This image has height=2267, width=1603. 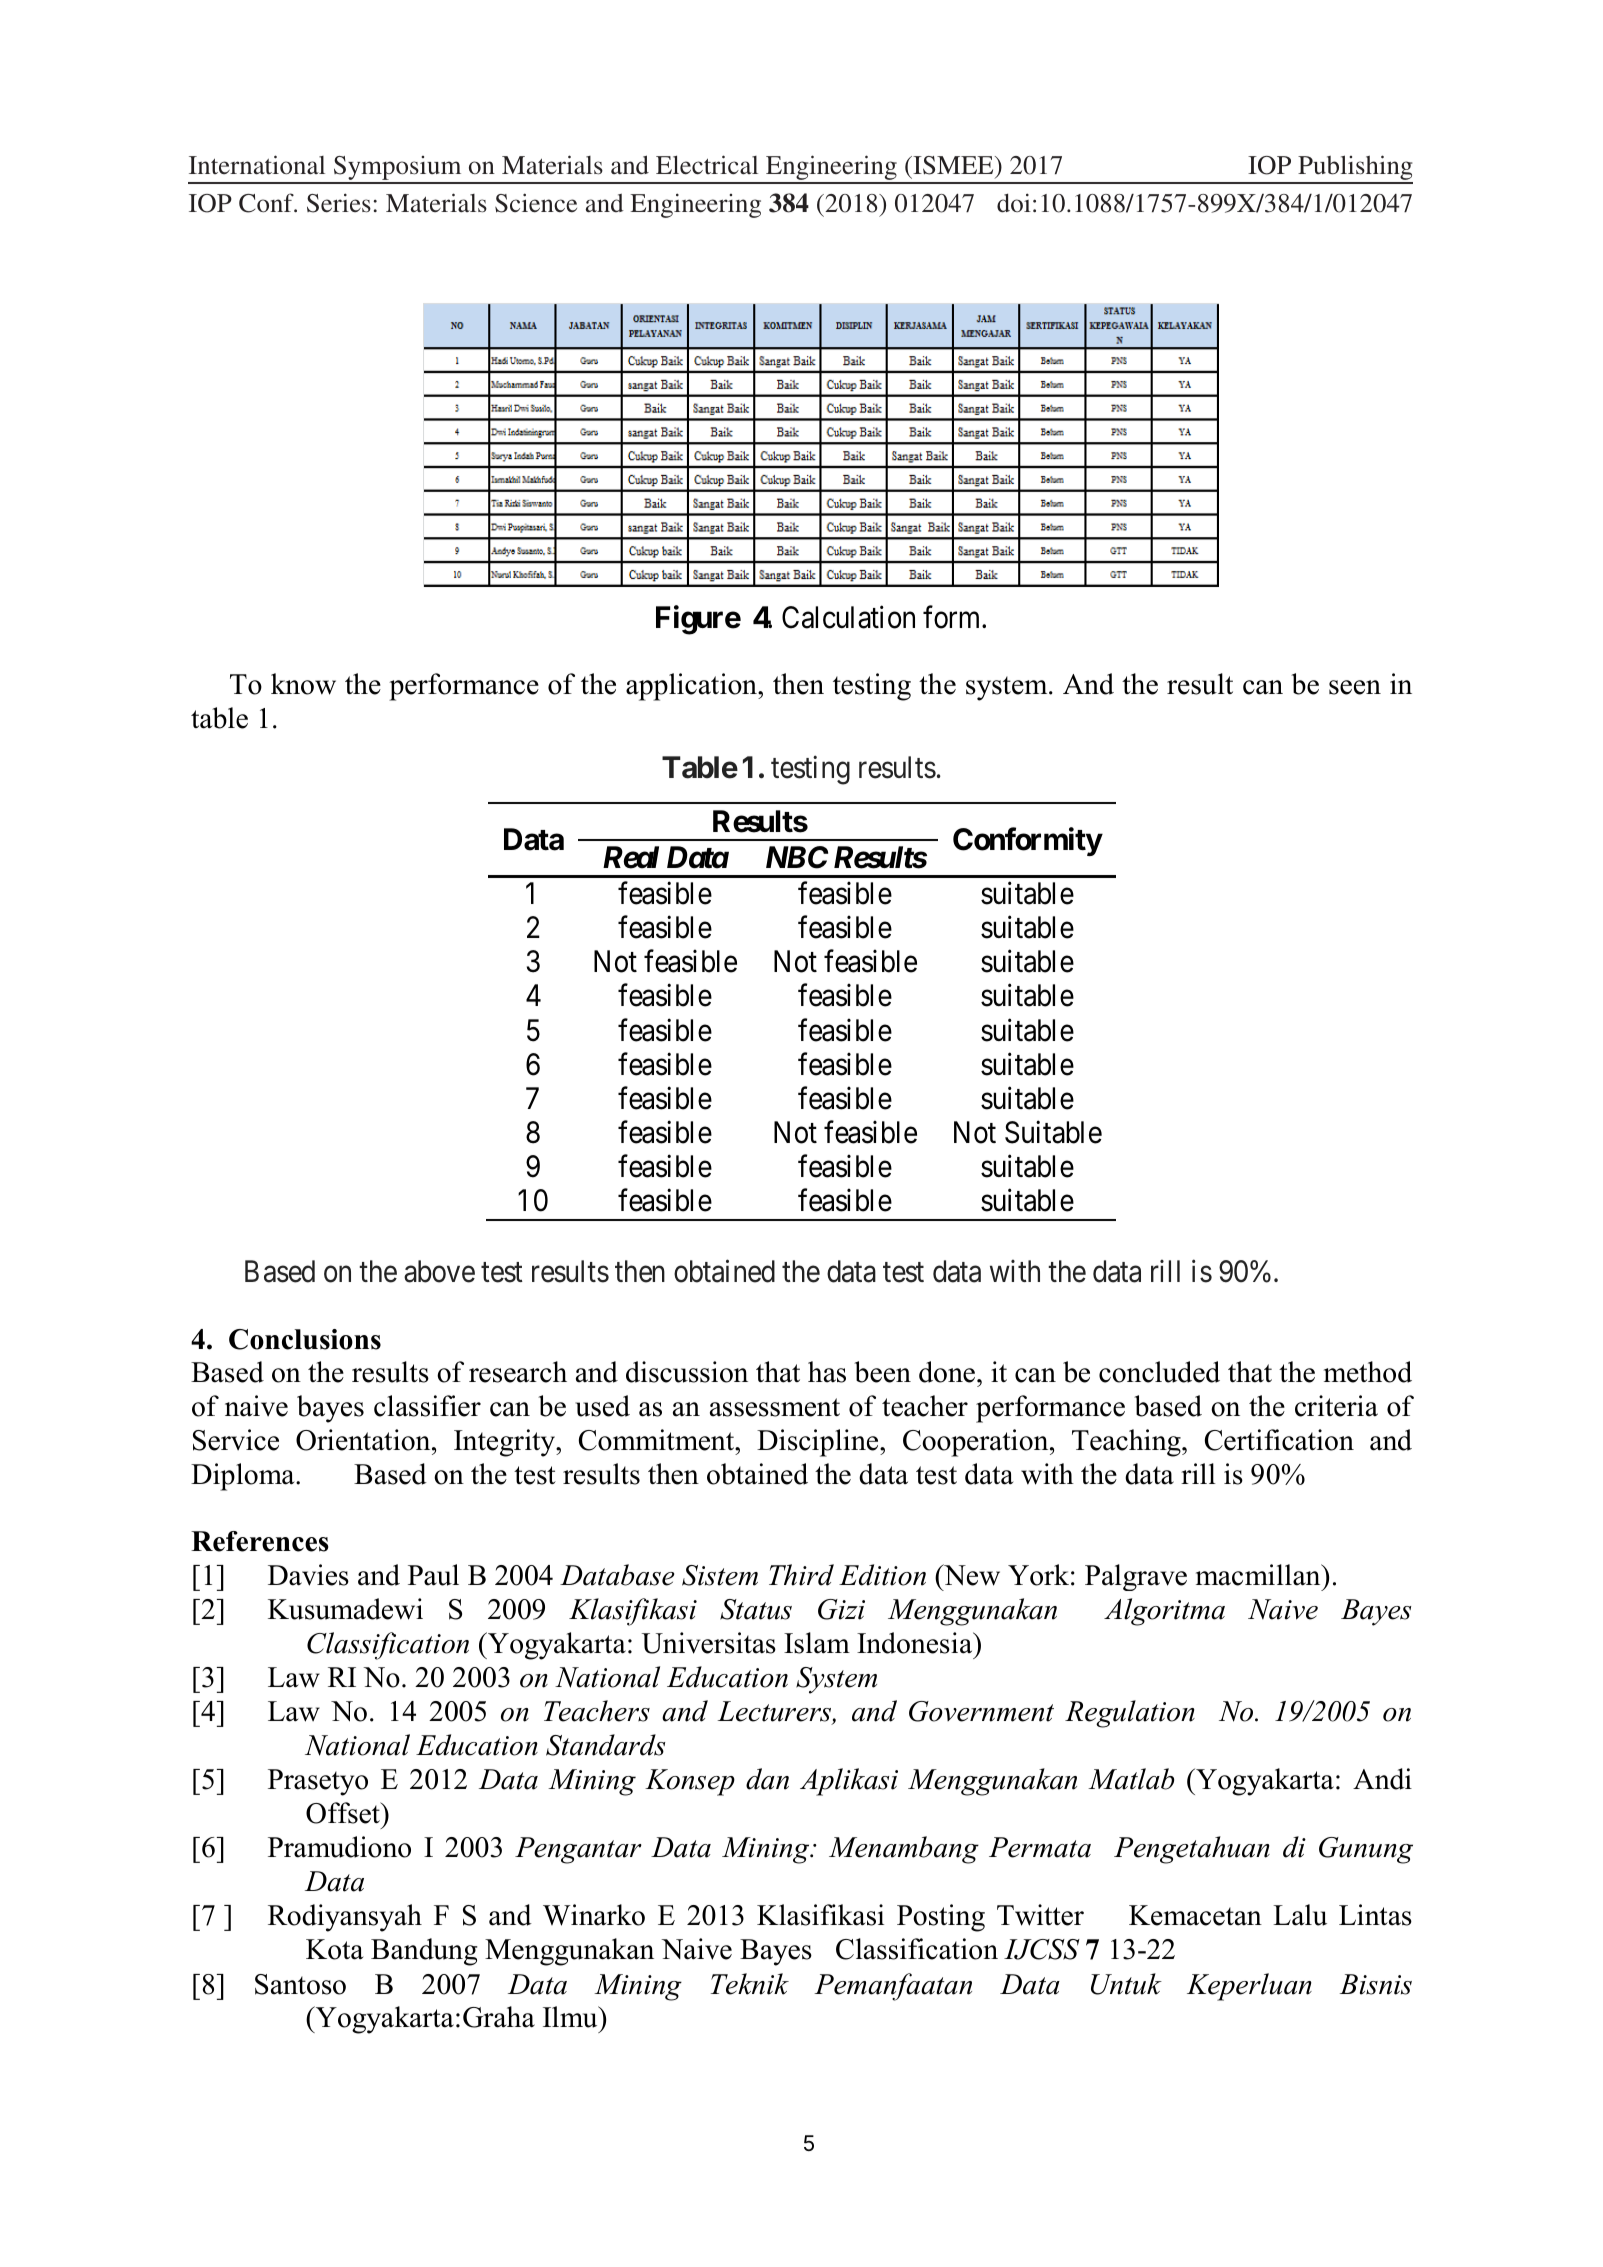 I want to click on concluded, so click(x=1159, y=1372).
